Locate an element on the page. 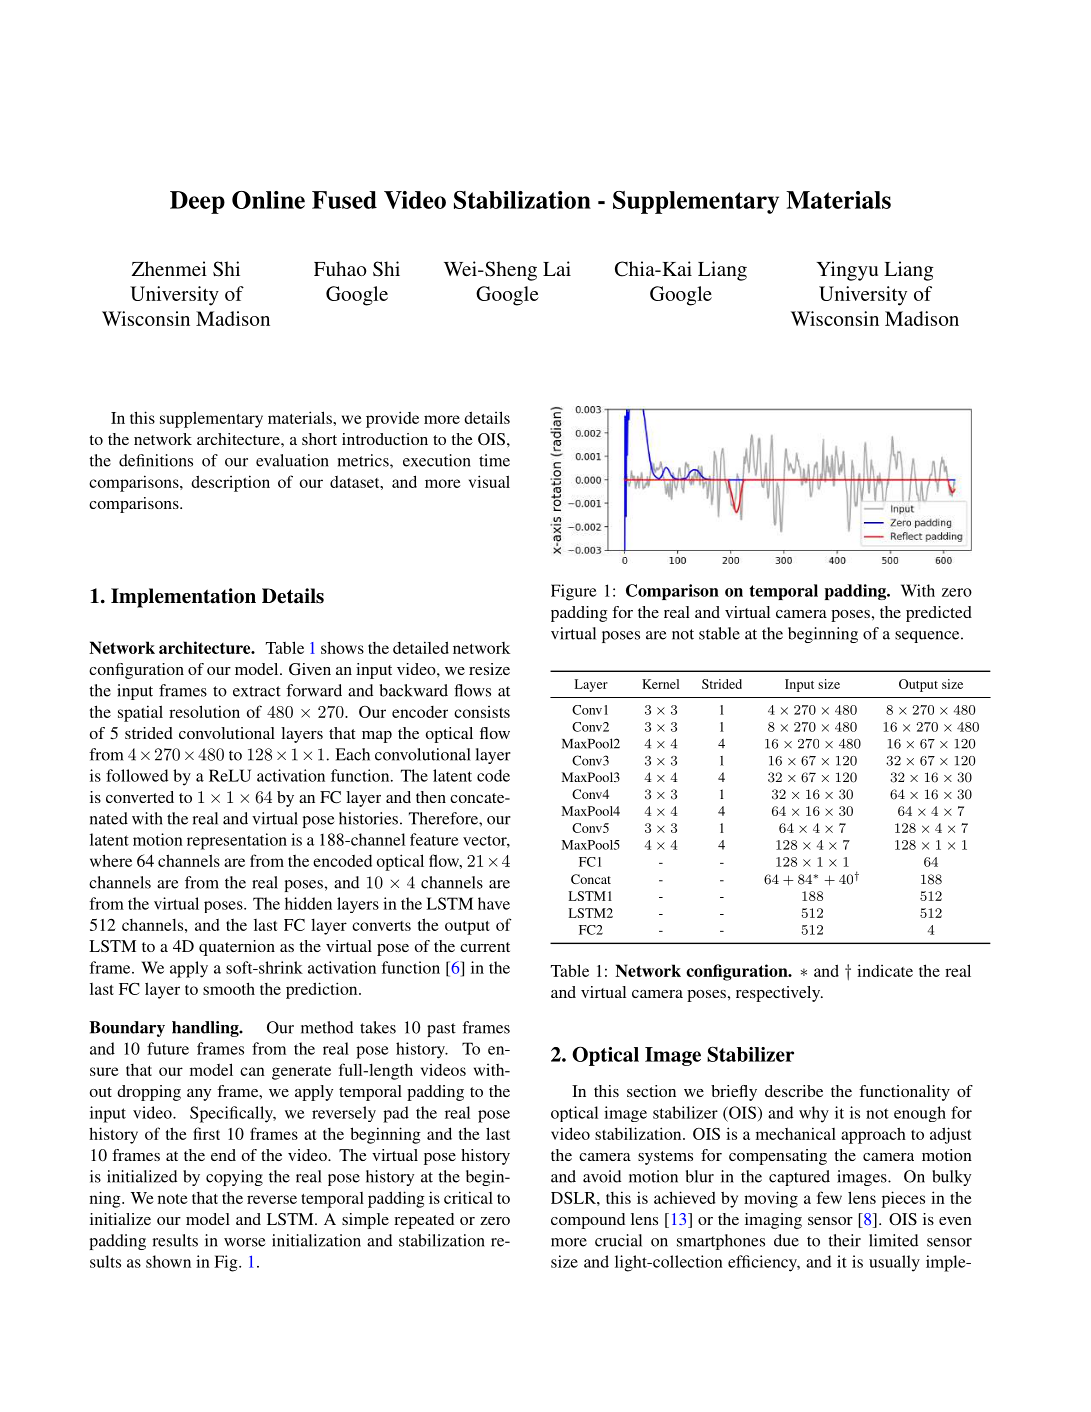 The width and height of the image is (1091, 1412). worse is located at coordinates (245, 1242).
